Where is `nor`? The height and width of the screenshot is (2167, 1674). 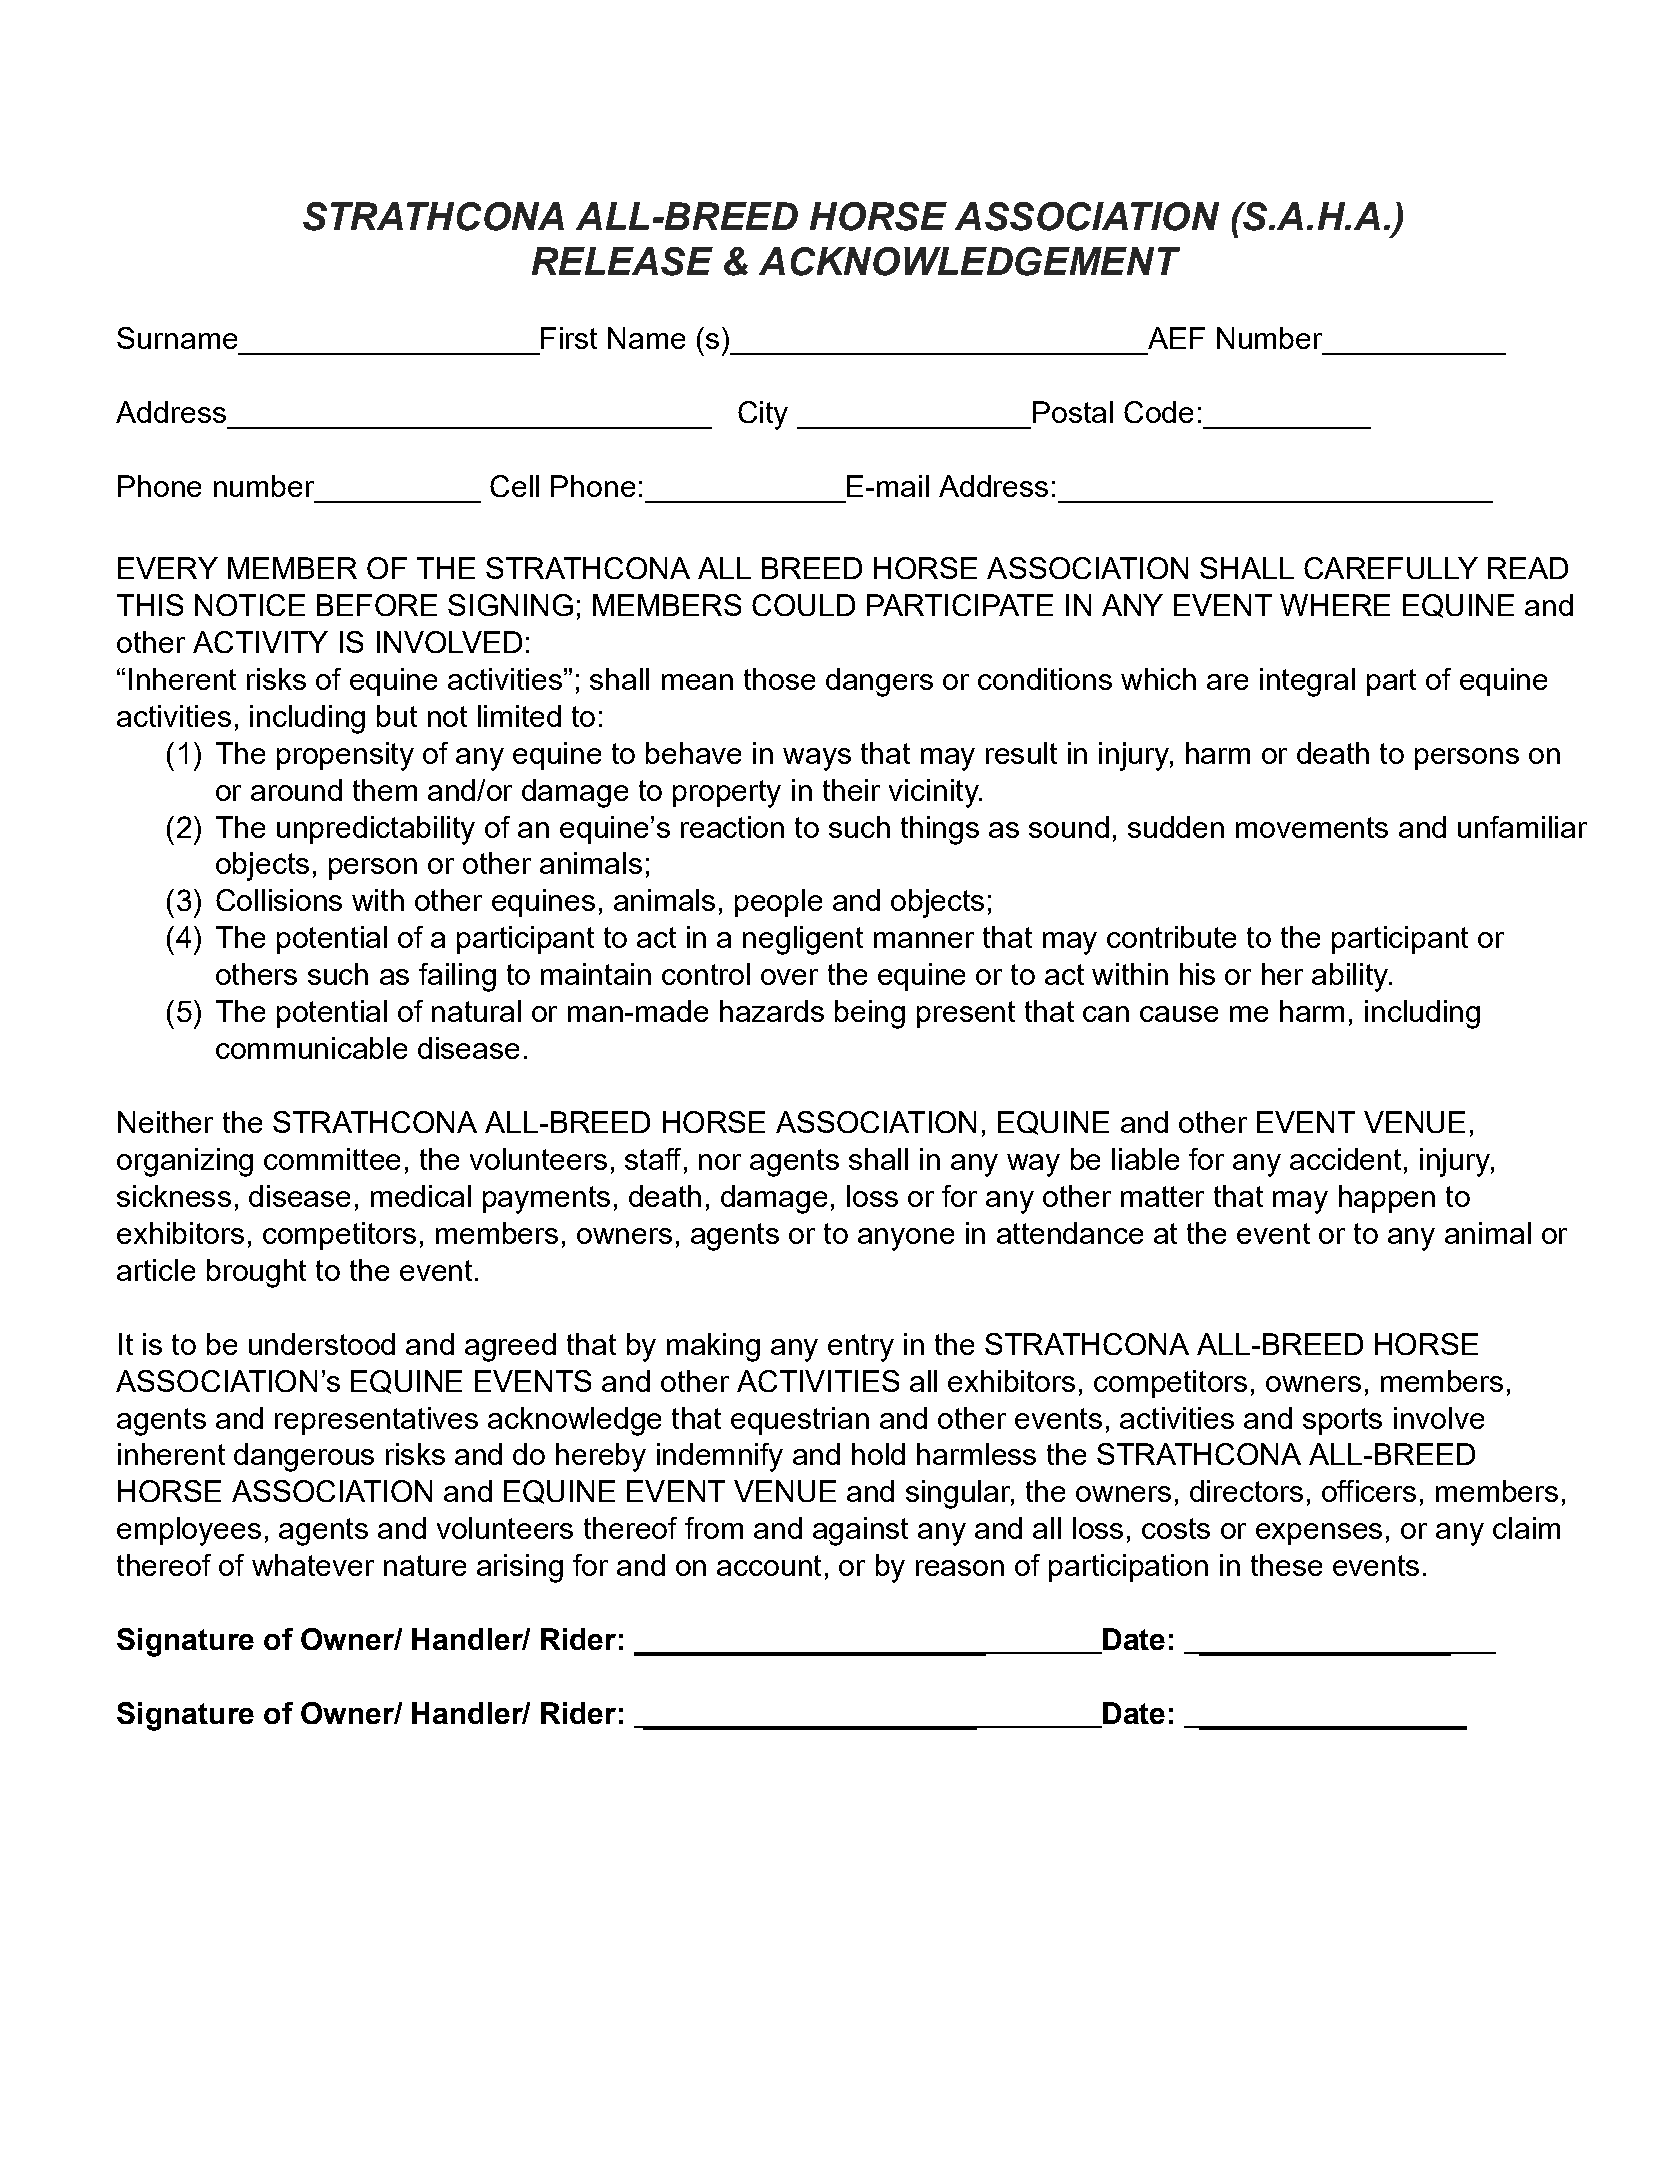
nor is located at coordinates (720, 1162).
